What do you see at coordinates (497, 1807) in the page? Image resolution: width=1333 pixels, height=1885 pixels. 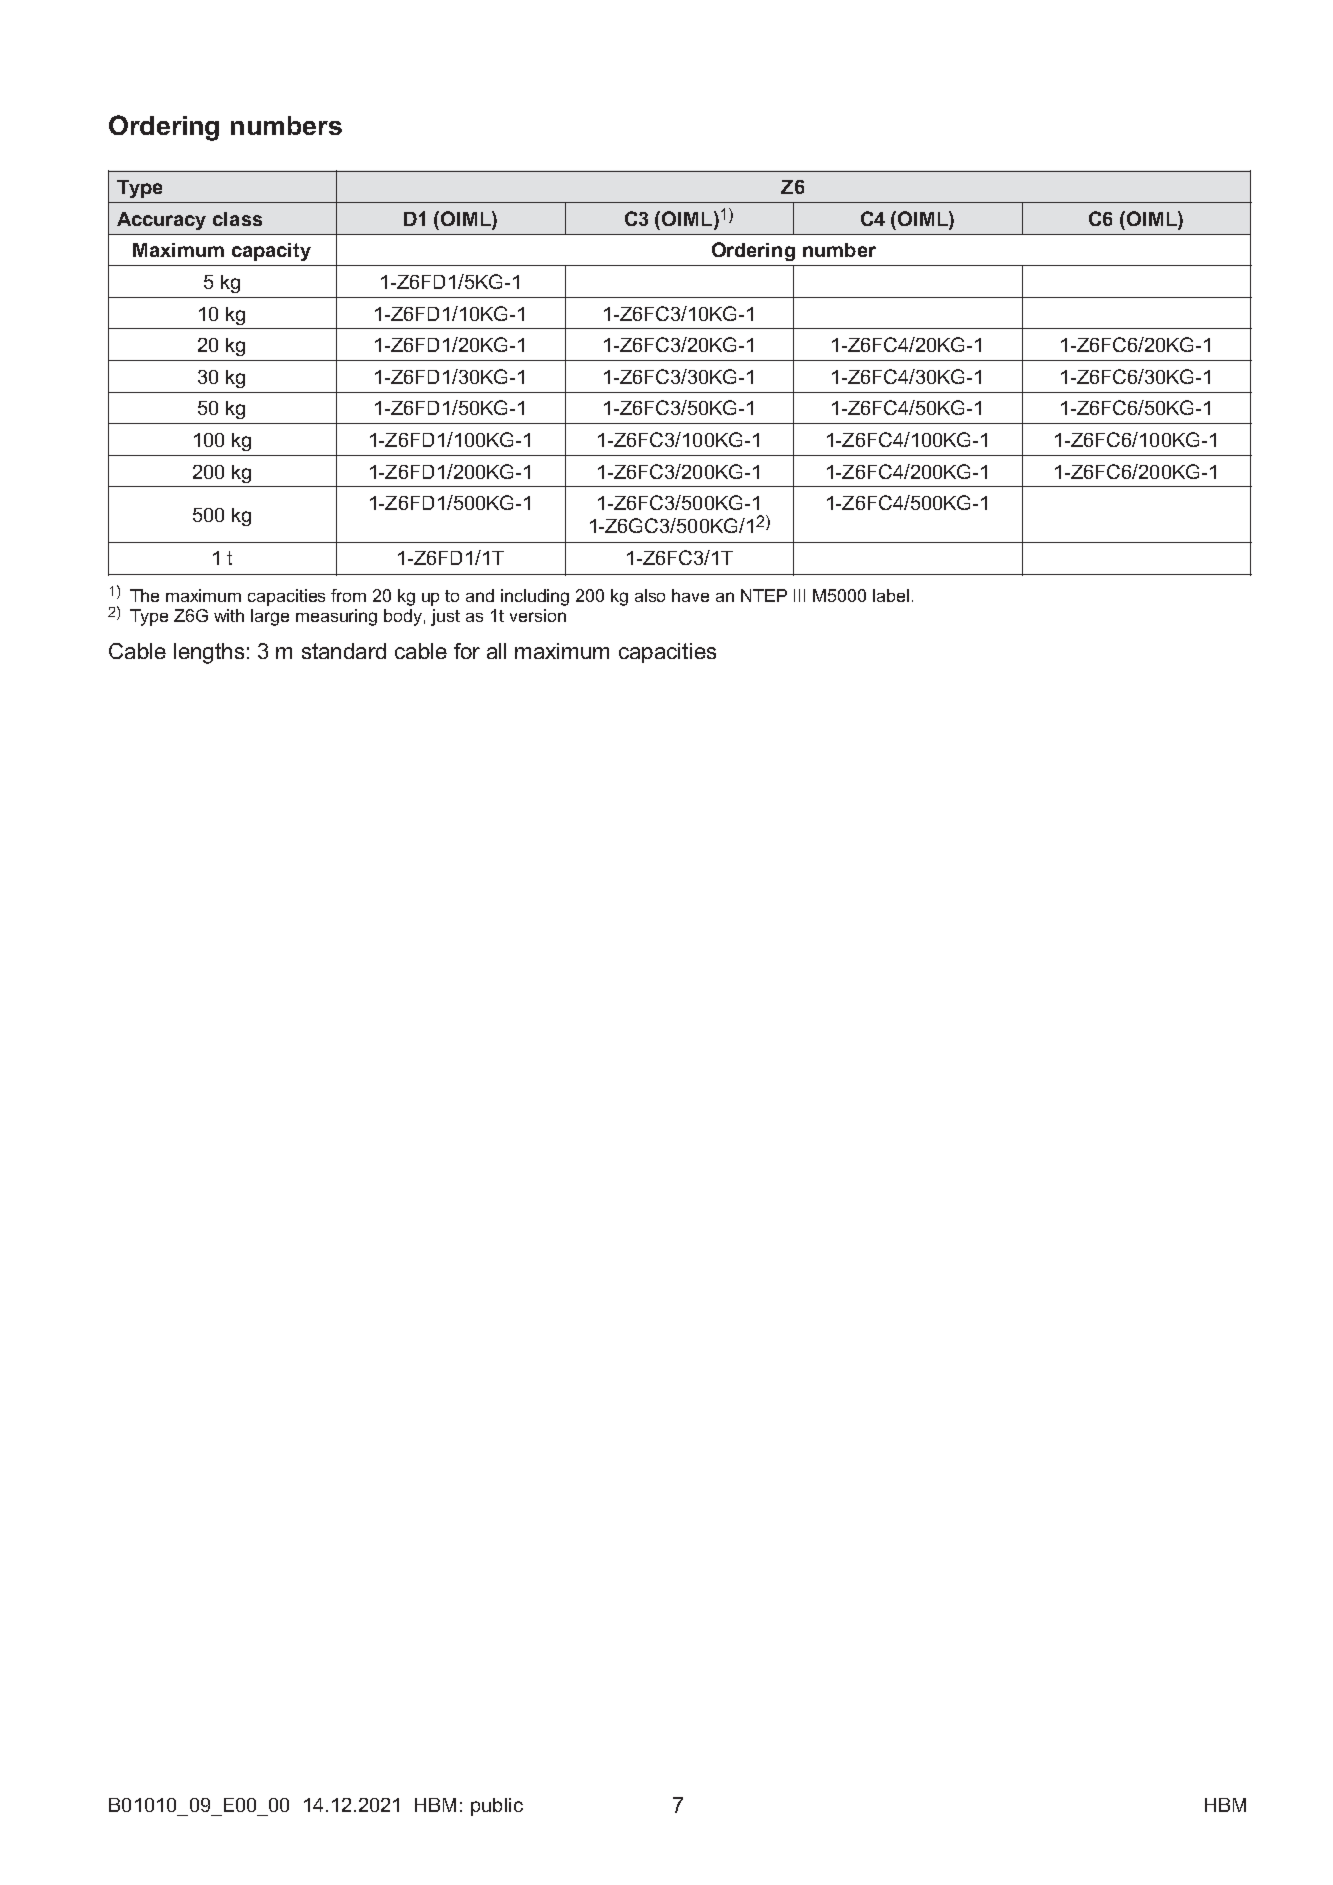 I see `public` at bounding box center [497, 1807].
